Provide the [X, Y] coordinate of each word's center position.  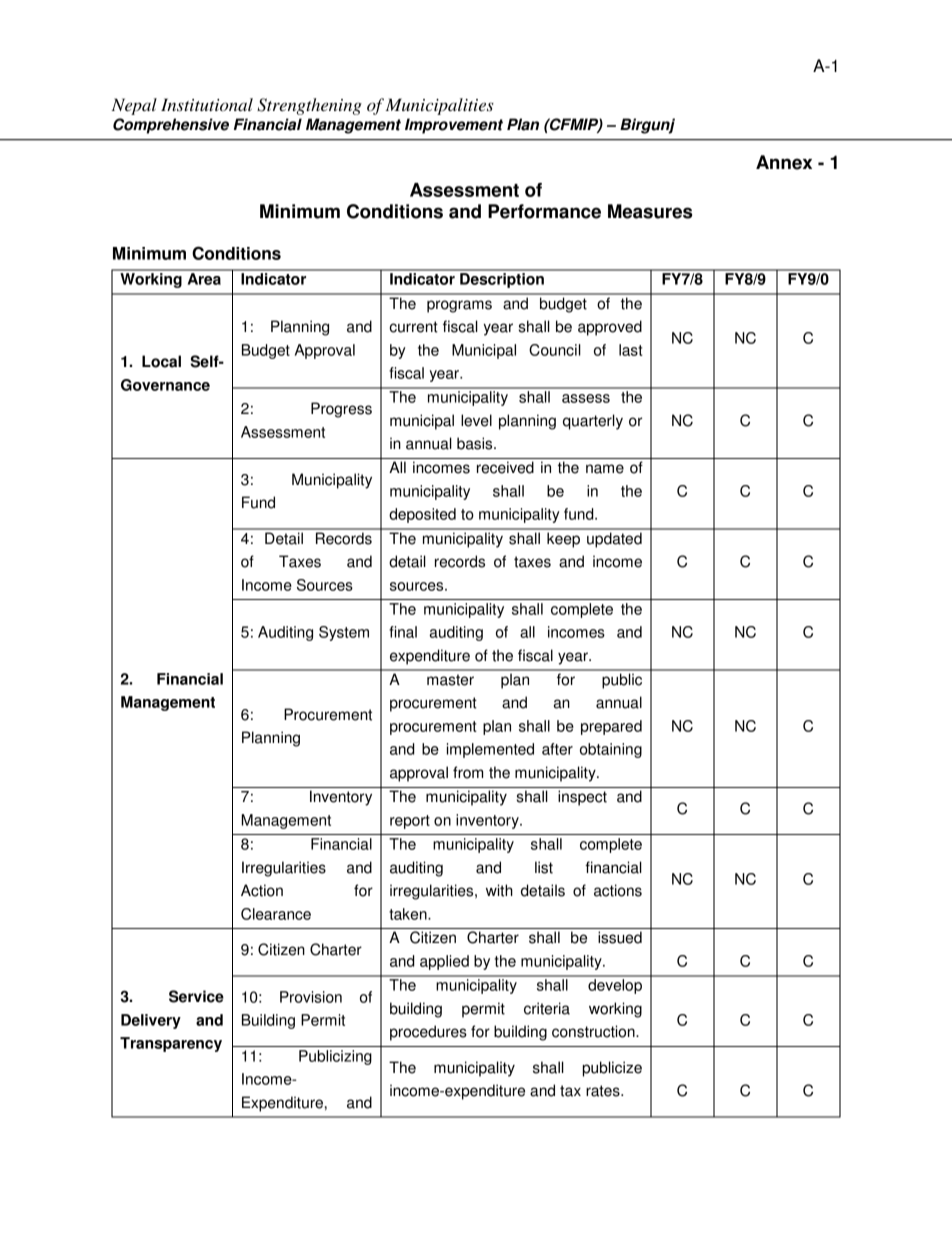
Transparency [171, 1044]
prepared [611, 727]
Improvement [454, 126]
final [403, 632]
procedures [428, 1033]
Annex [784, 162]
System [344, 633]
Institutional [207, 104]
